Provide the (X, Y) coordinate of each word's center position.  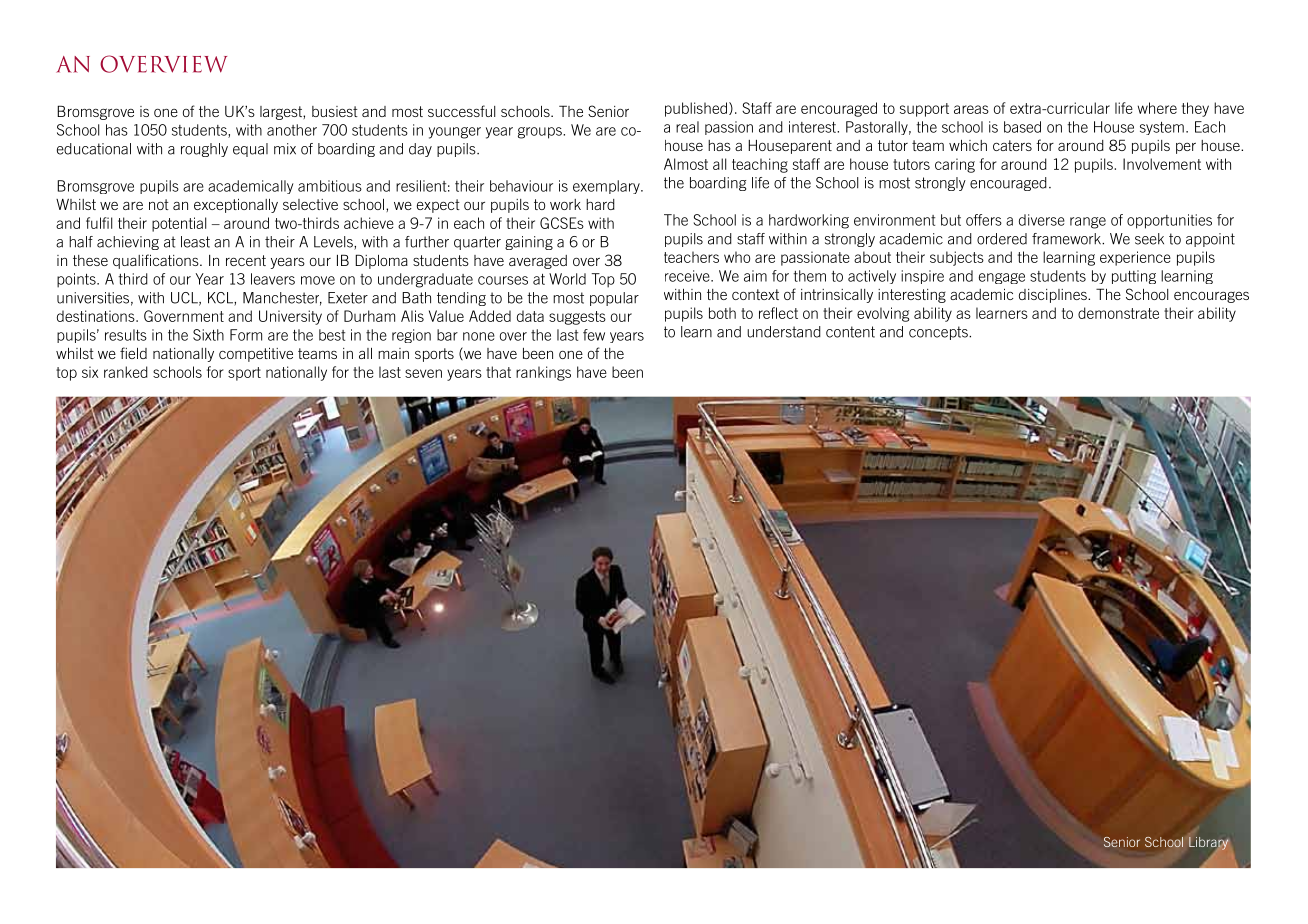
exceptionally (236, 206)
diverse (1042, 220)
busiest (335, 111)
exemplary (607, 187)
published (696, 109)
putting (1134, 277)
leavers (273, 279)
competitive (256, 355)
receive (688, 276)
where (1157, 108)
